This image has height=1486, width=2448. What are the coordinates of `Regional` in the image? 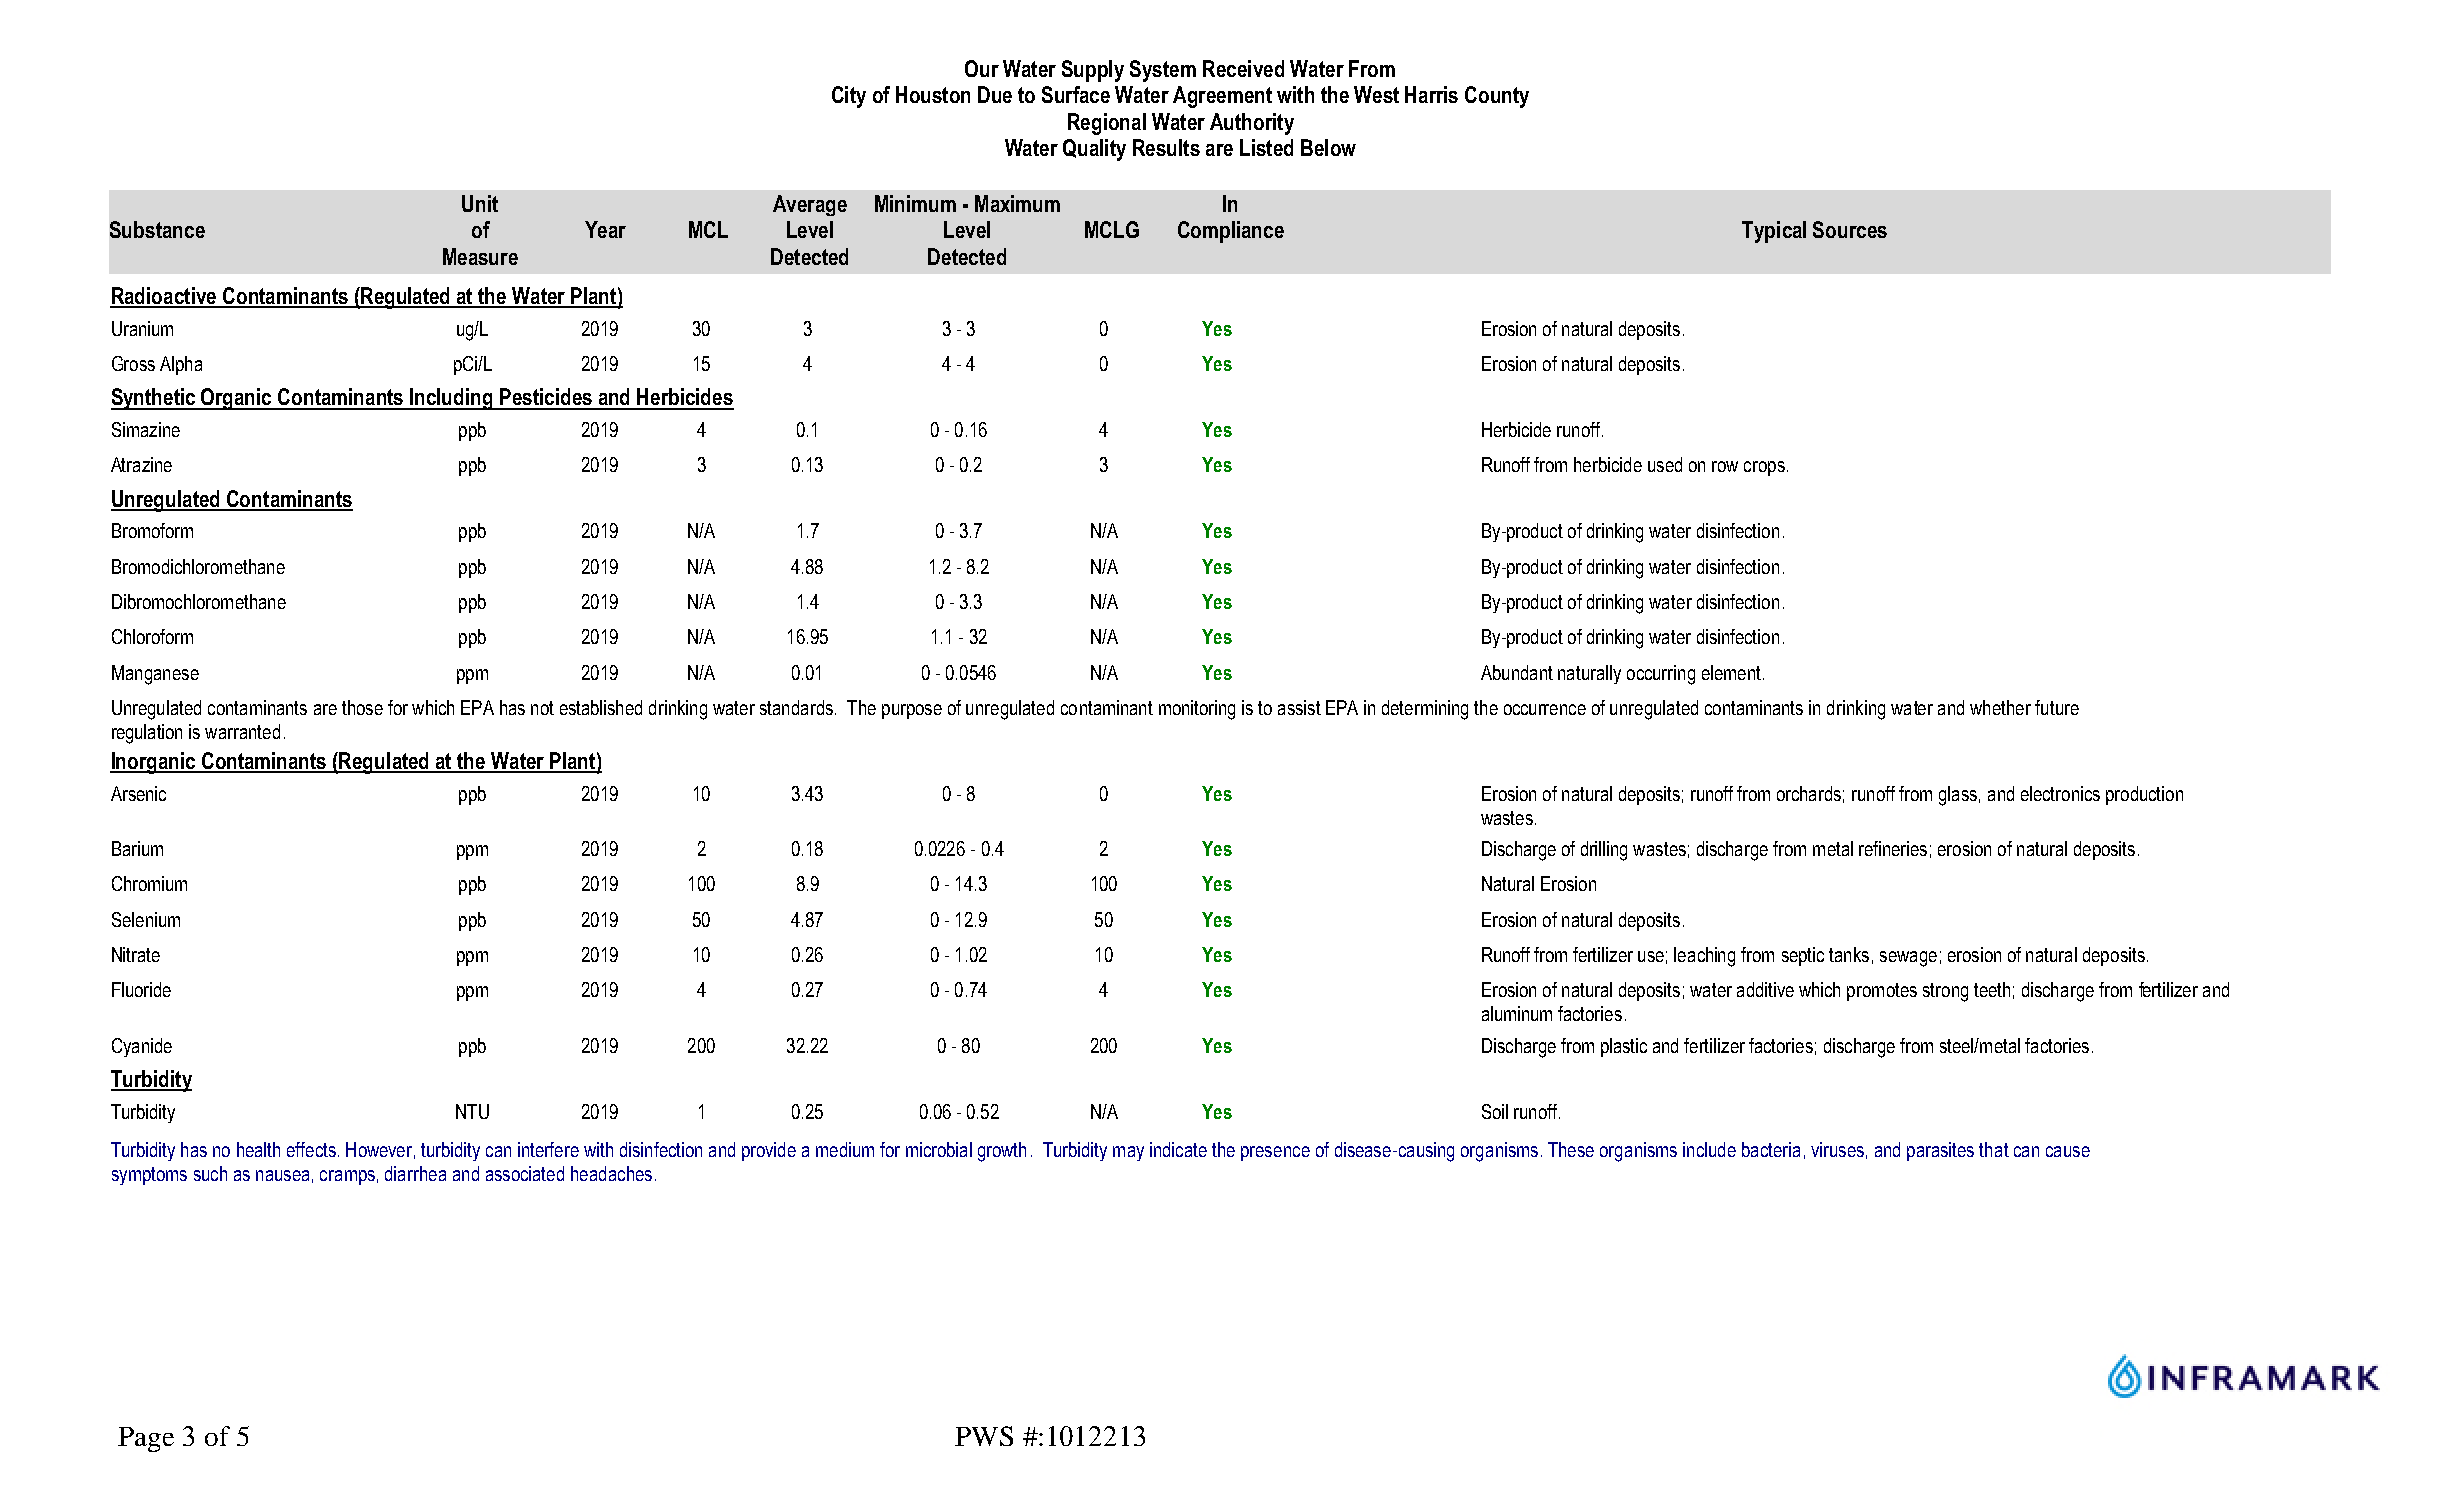 It's located at (1107, 124).
